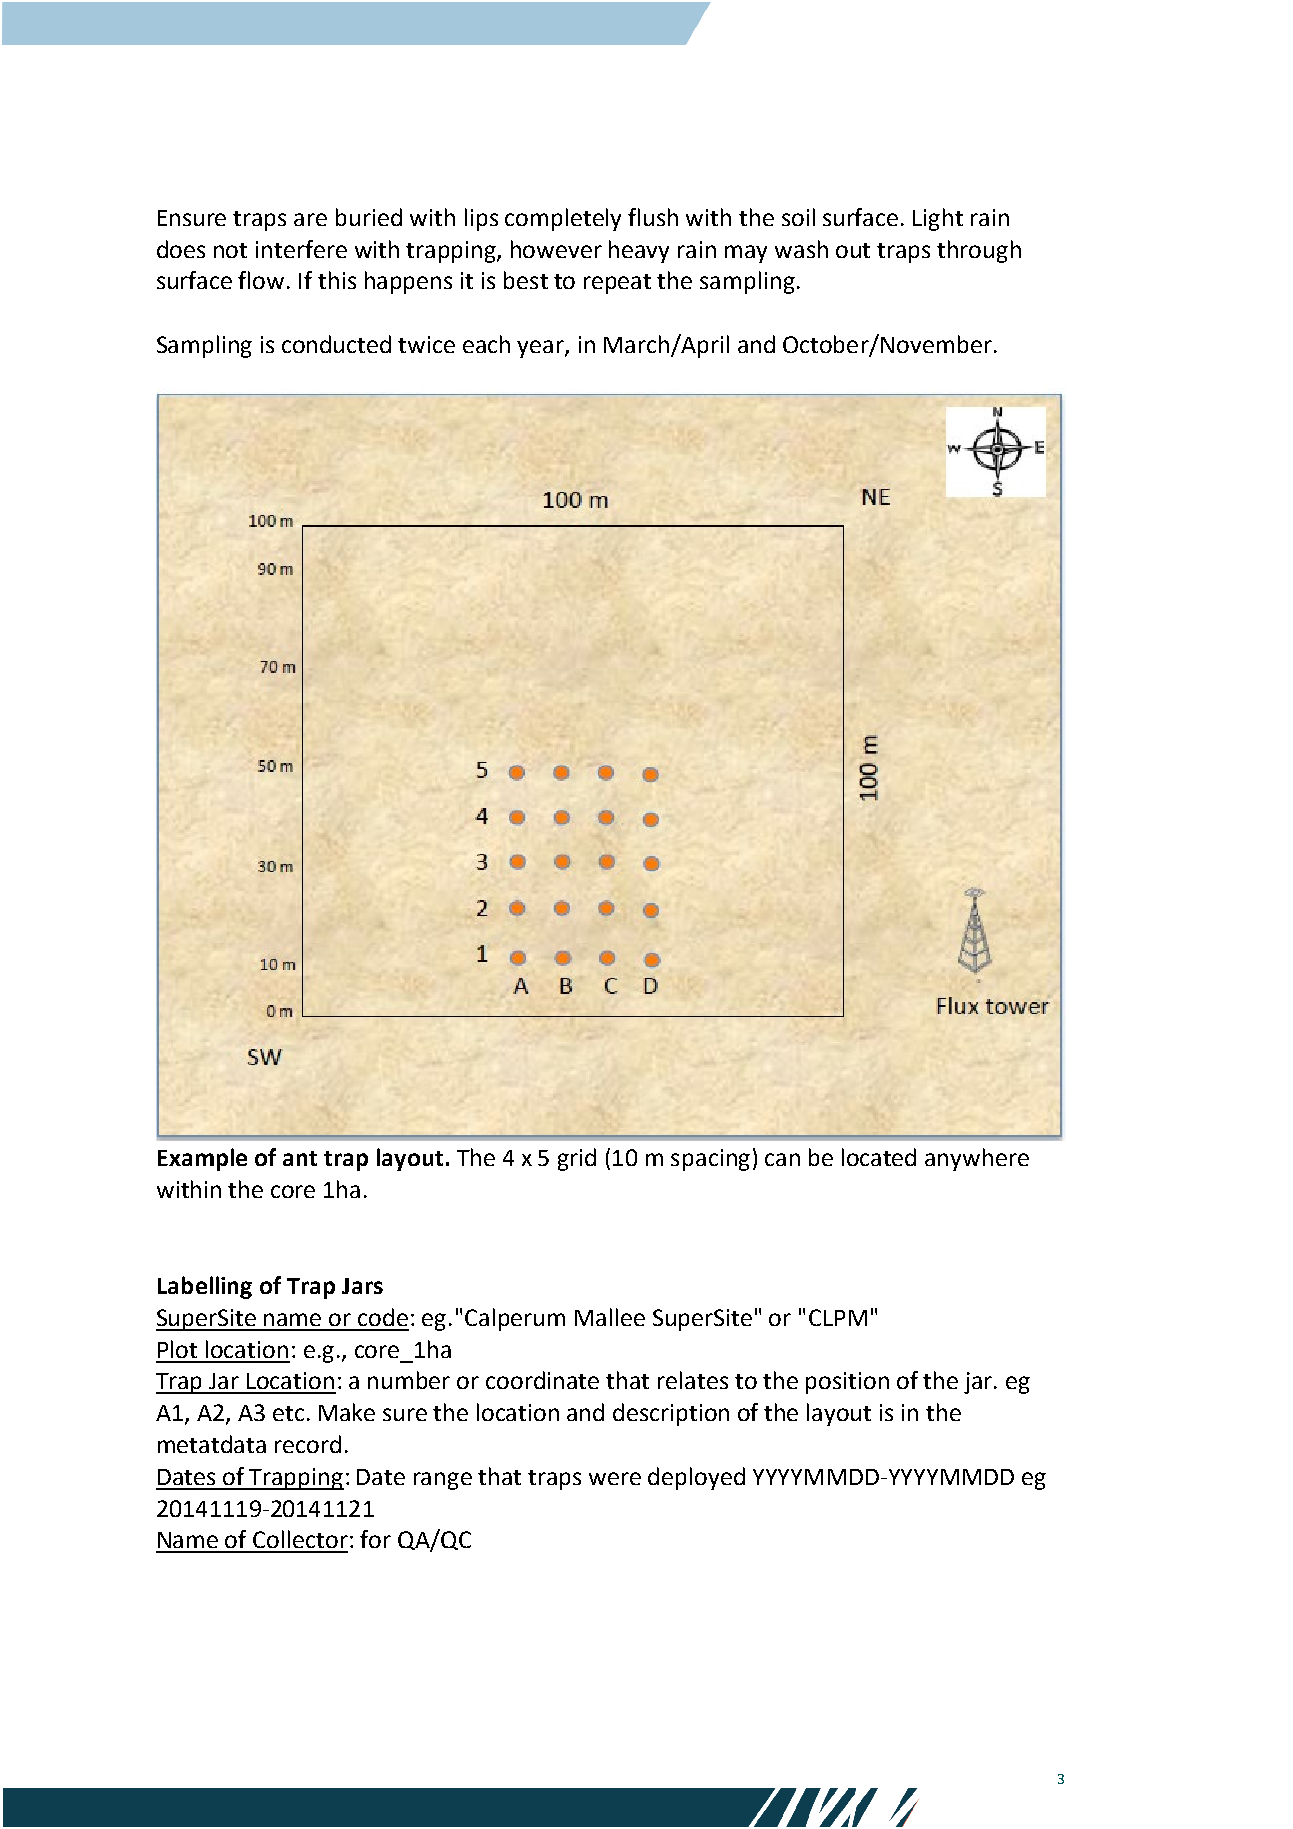 Image resolution: width=1293 pixels, height=1829 pixels. What do you see at coordinates (938, 219) in the screenshot?
I see `Light` at bounding box center [938, 219].
